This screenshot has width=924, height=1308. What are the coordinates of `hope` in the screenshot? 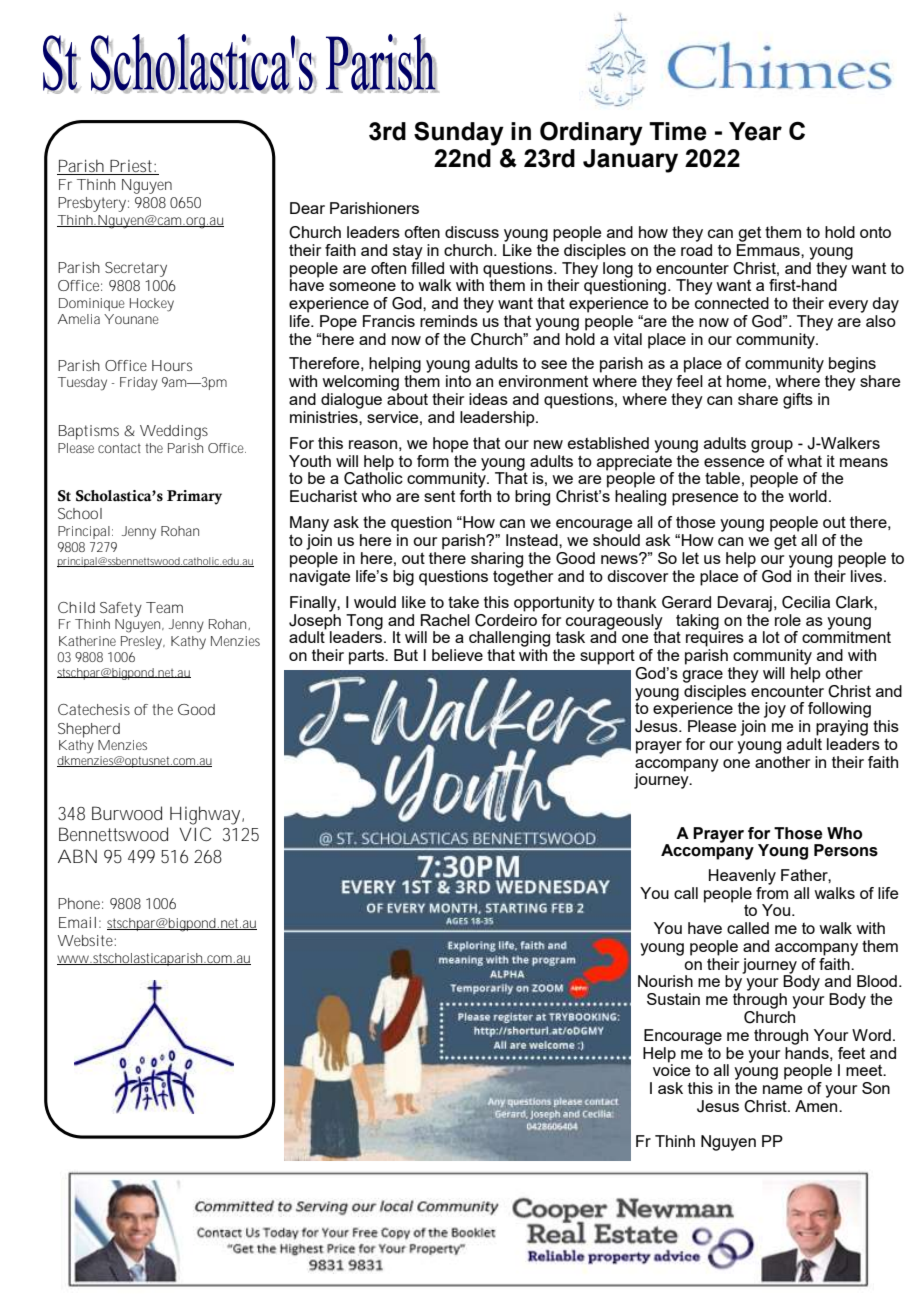 It's located at (450, 445).
